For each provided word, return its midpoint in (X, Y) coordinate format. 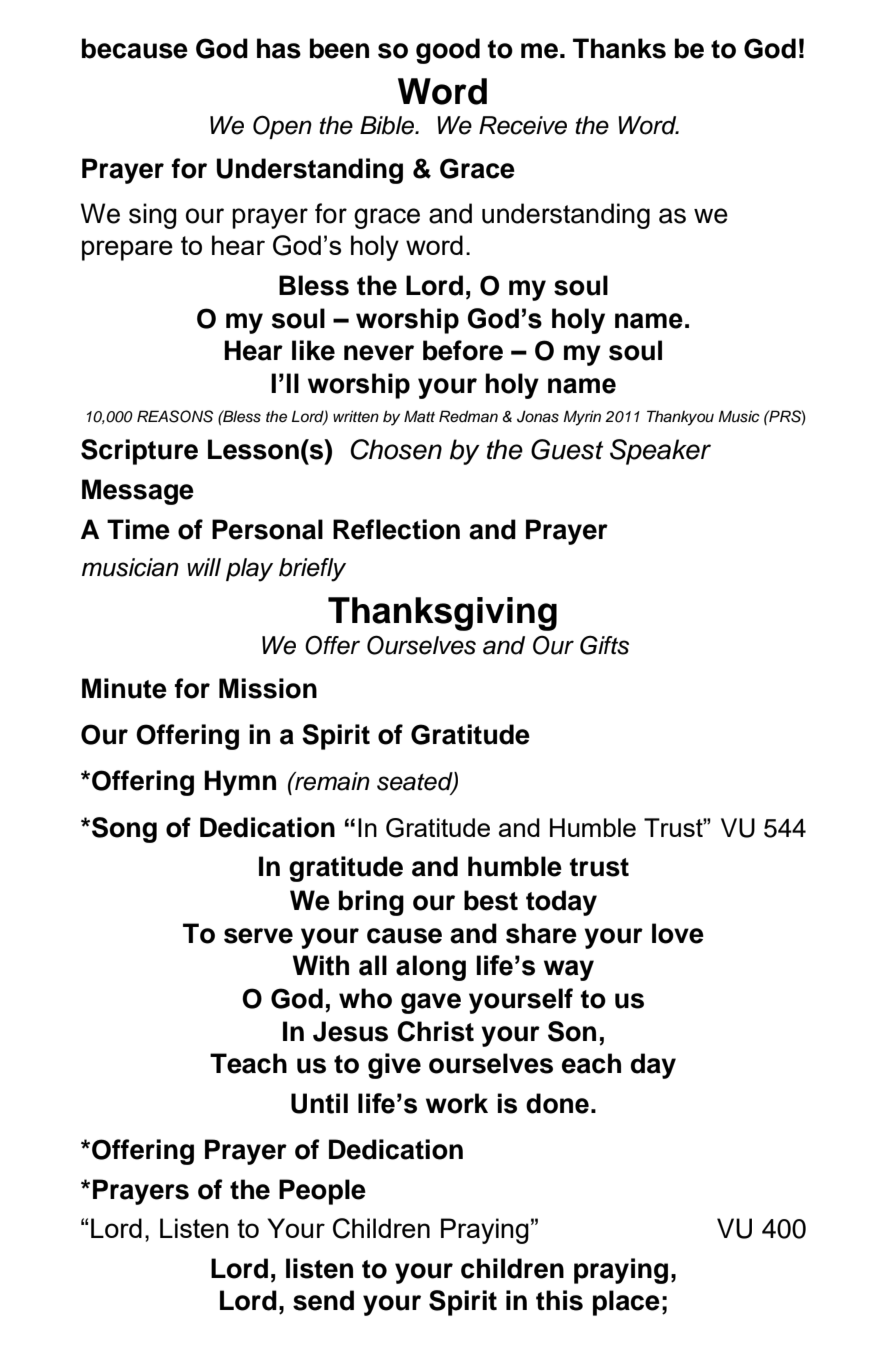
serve (258, 936)
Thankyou (680, 418)
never (379, 353)
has (279, 48)
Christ (435, 1031)
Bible (388, 125)
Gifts (604, 645)
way (569, 970)
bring (371, 903)
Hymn (240, 783)
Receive (523, 125)
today (561, 903)
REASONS (175, 416)
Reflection (396, 529)
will (204, 567)
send (323, 1300)
